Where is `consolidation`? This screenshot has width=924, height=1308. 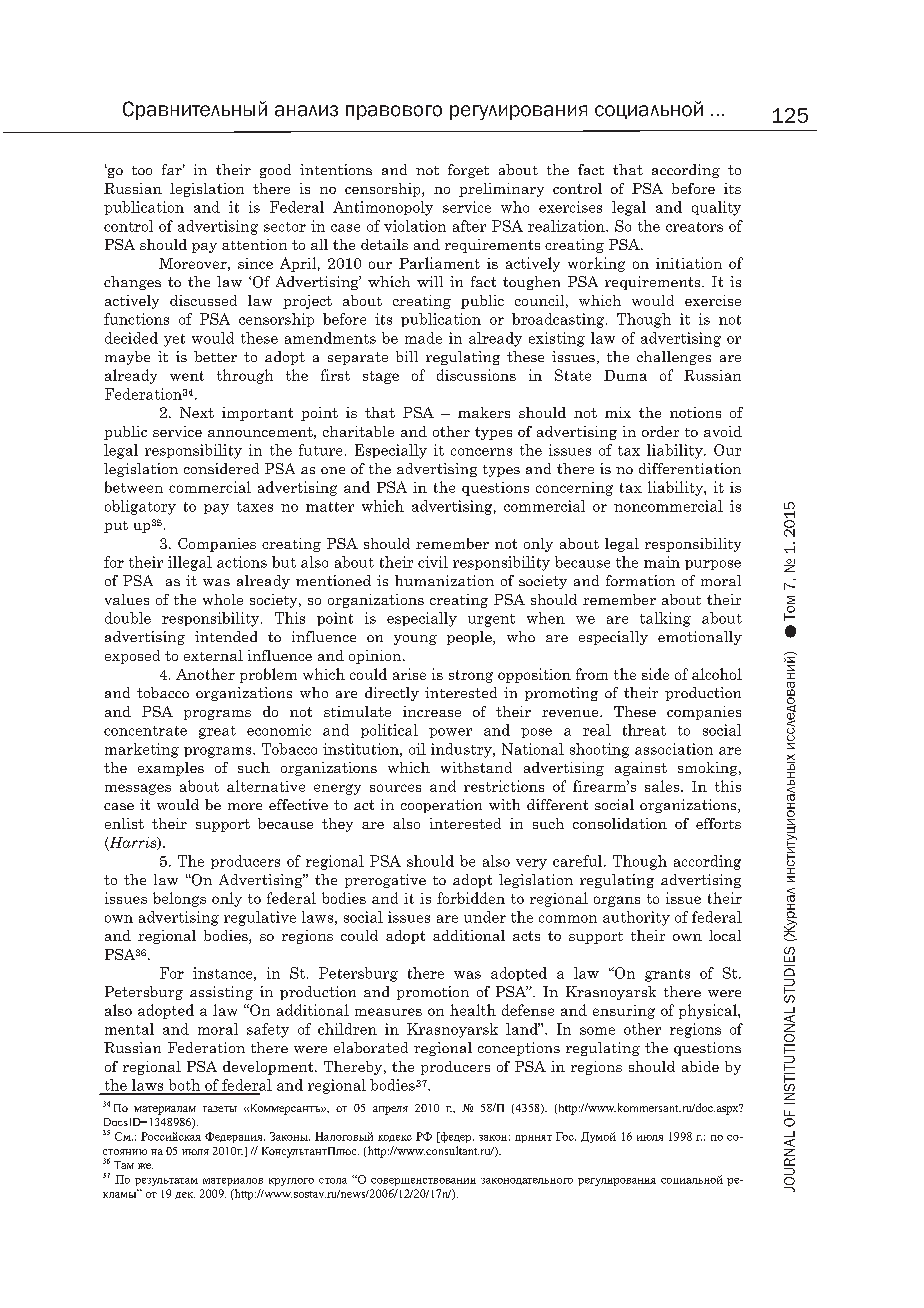 consolidation is located at coordinates (620, 823).
